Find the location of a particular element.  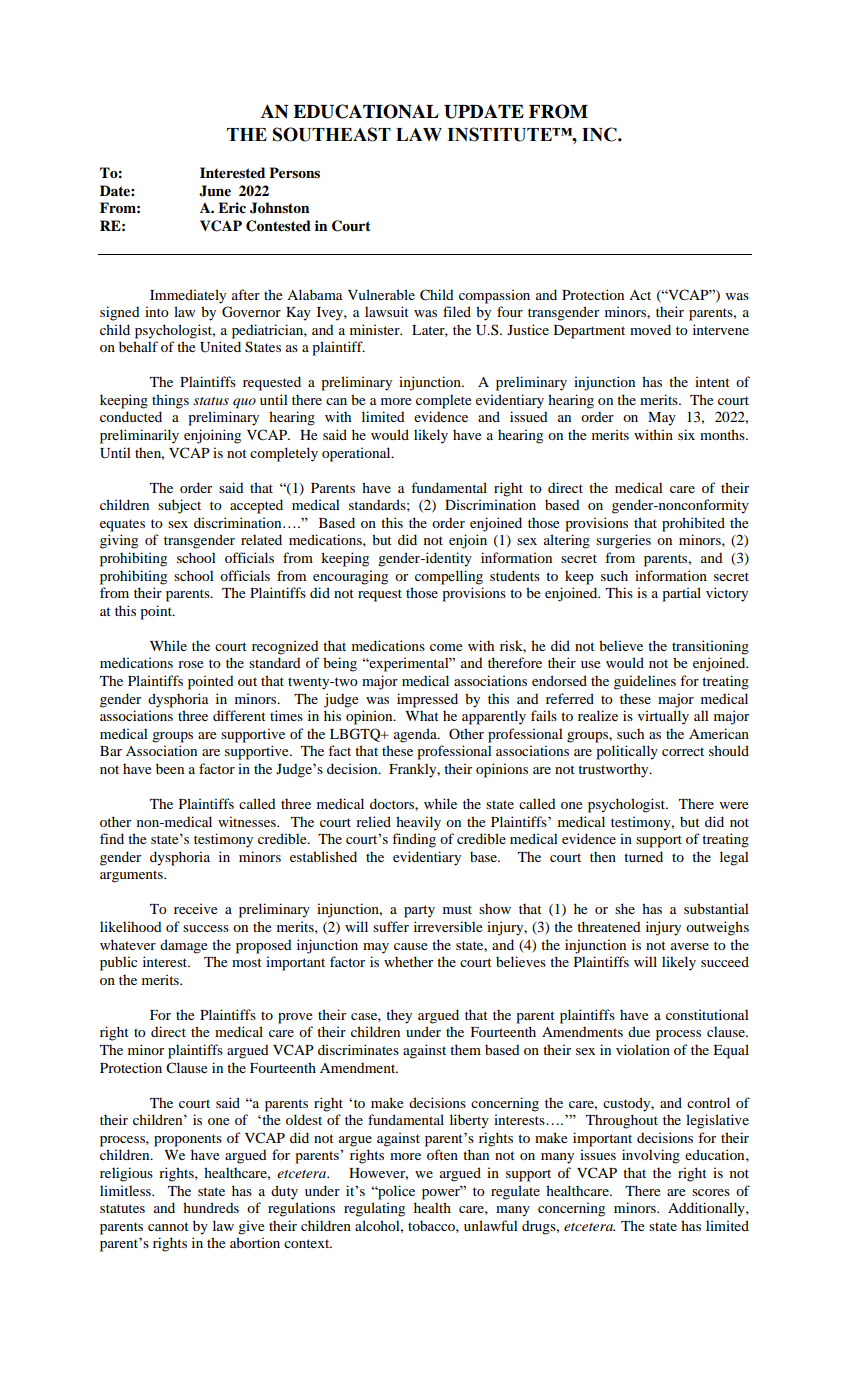

moved is located at coordinates (650, 329).
